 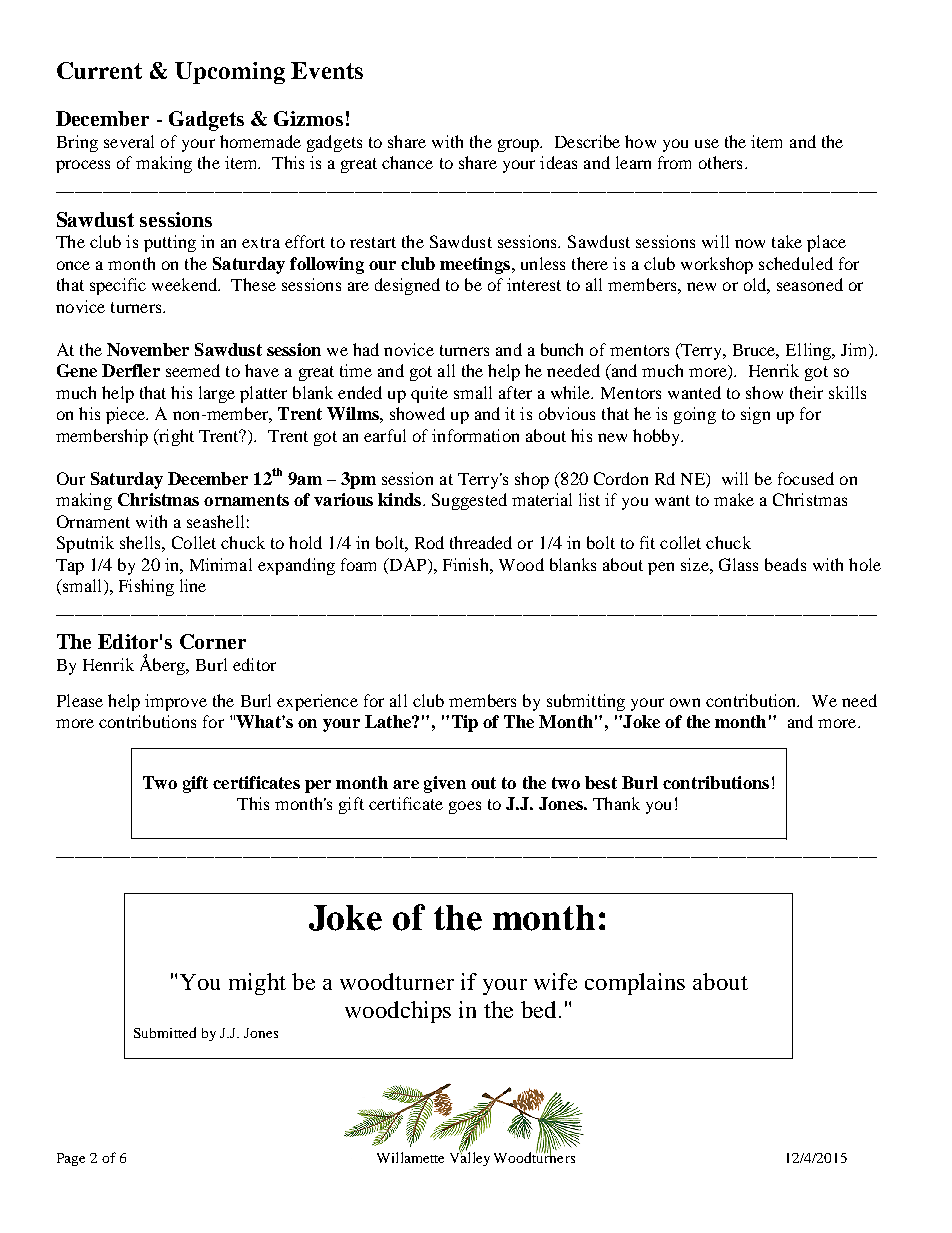 What do you see at coordinates (520, 145) in the screenshot?
I see `group` at bounding box center [520, 145].
